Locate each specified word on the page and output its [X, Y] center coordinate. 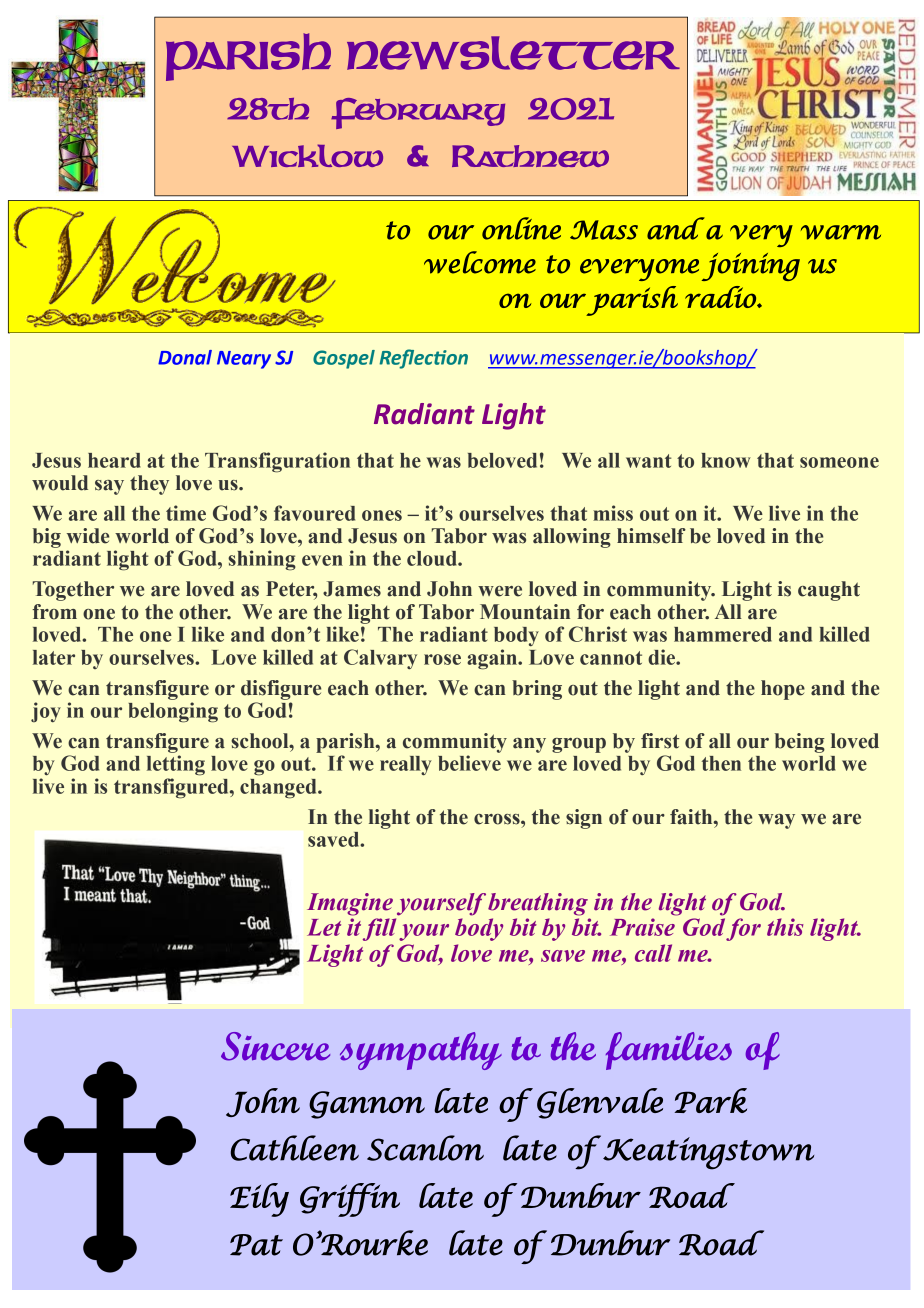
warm [841, 232]
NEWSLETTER [513, 53]
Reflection [424, 359]
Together [73, 591]
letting [176, 765]
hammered [723, 634]
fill [379, 929]
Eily [259, 1200]
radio [721, 297]
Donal [185, 357]
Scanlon [425, 1148]
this [785, 927]
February [418, 113]
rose [442, 659]
